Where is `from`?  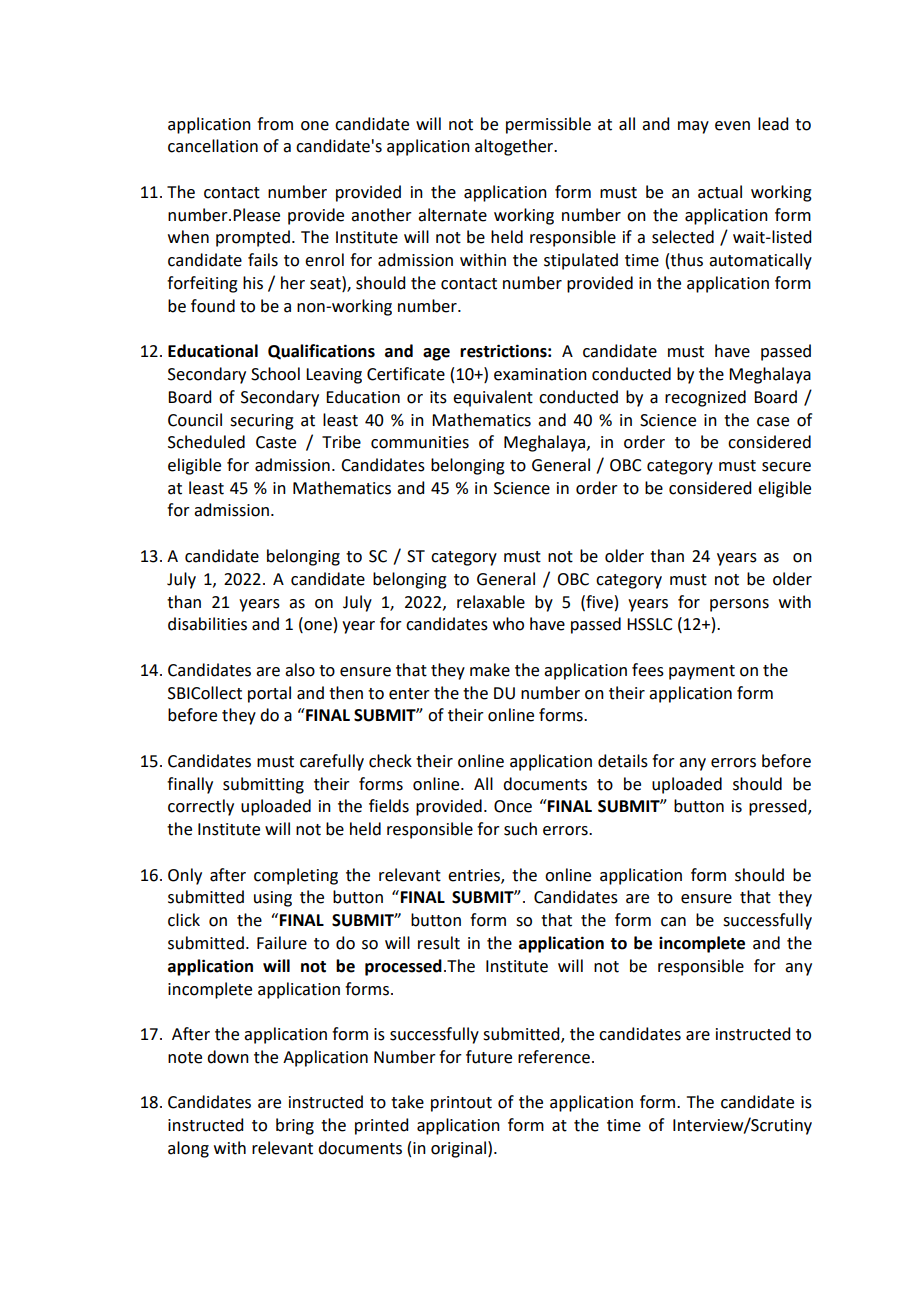
from is located at coordinates (275, 124).
